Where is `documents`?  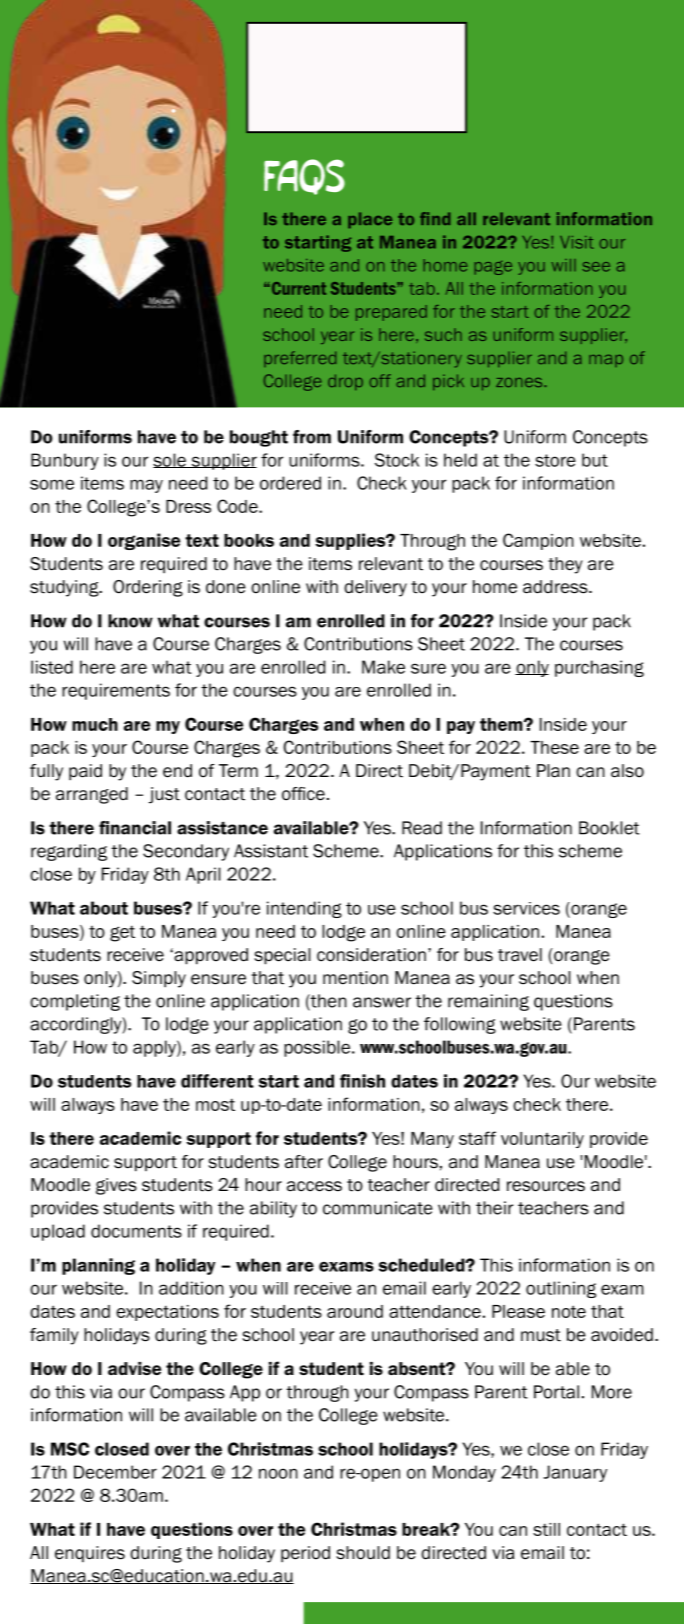 documents is located at coordinates (136, 1231).
